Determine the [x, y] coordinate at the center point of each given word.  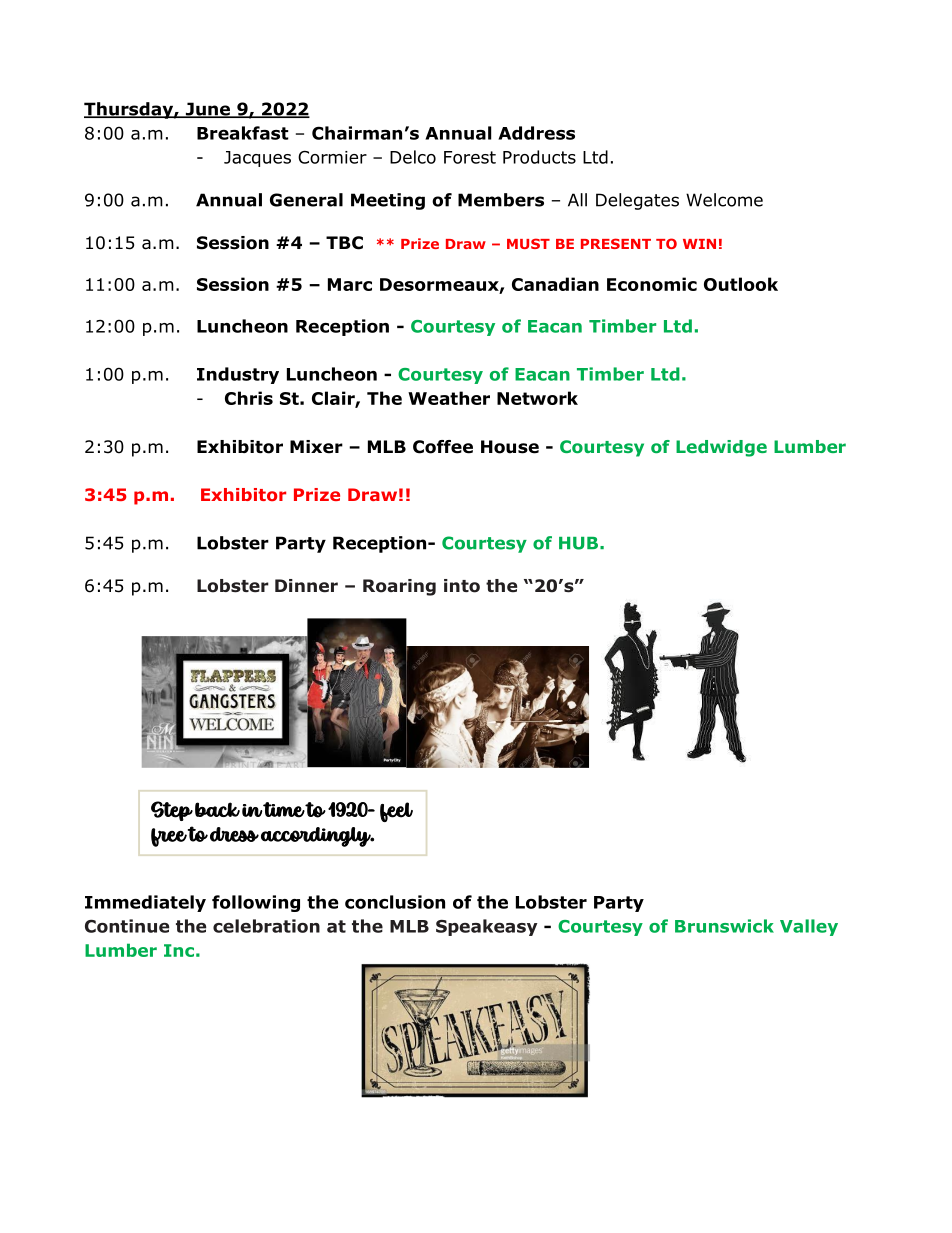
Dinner [306, 586]
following [256, 903]
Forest [470, 157]
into [462, 586]
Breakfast [243, 133]
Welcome [724, 200]
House [510, 447]
